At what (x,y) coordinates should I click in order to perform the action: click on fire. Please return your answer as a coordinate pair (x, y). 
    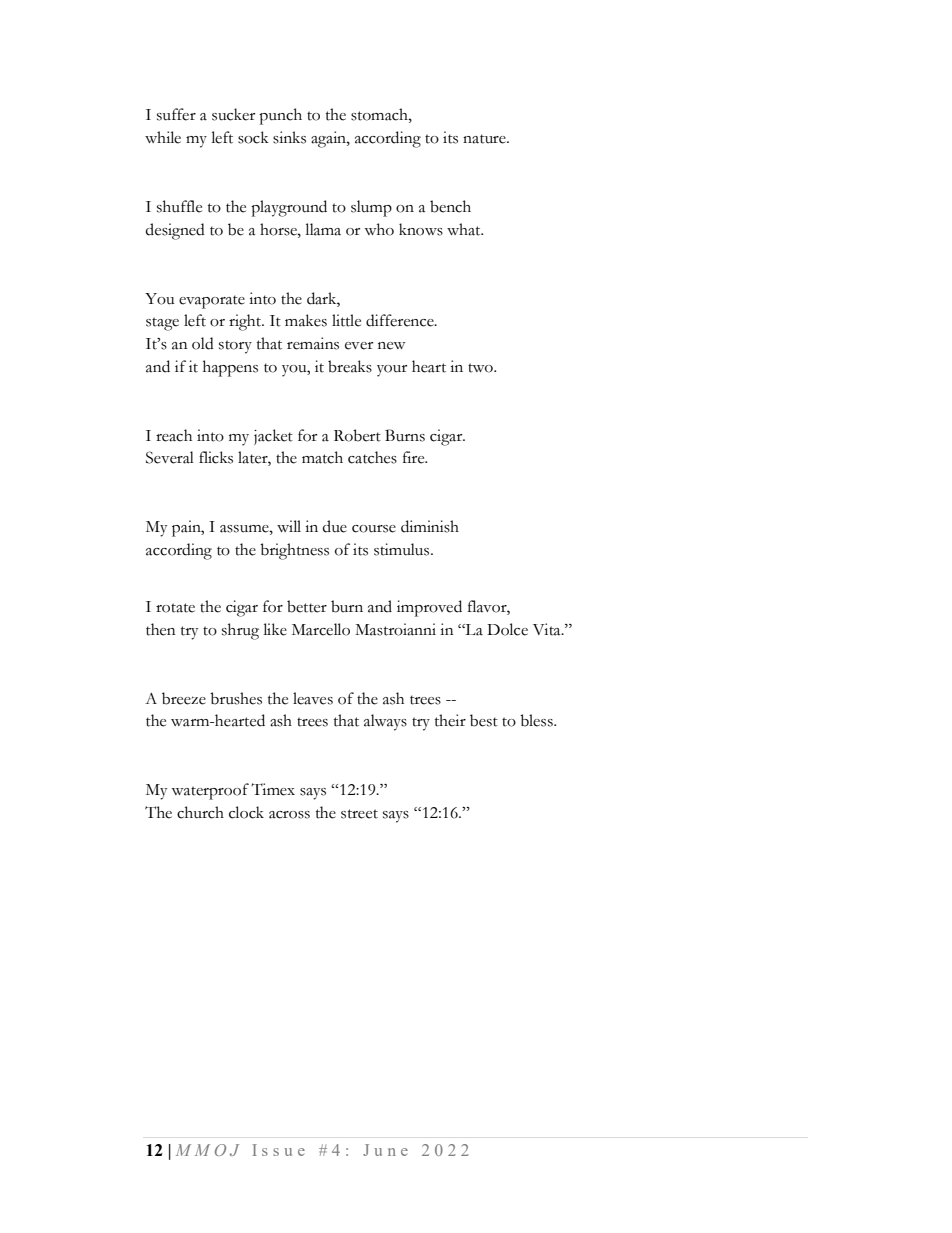
    Looking at the image, I should click on (415, 457).
